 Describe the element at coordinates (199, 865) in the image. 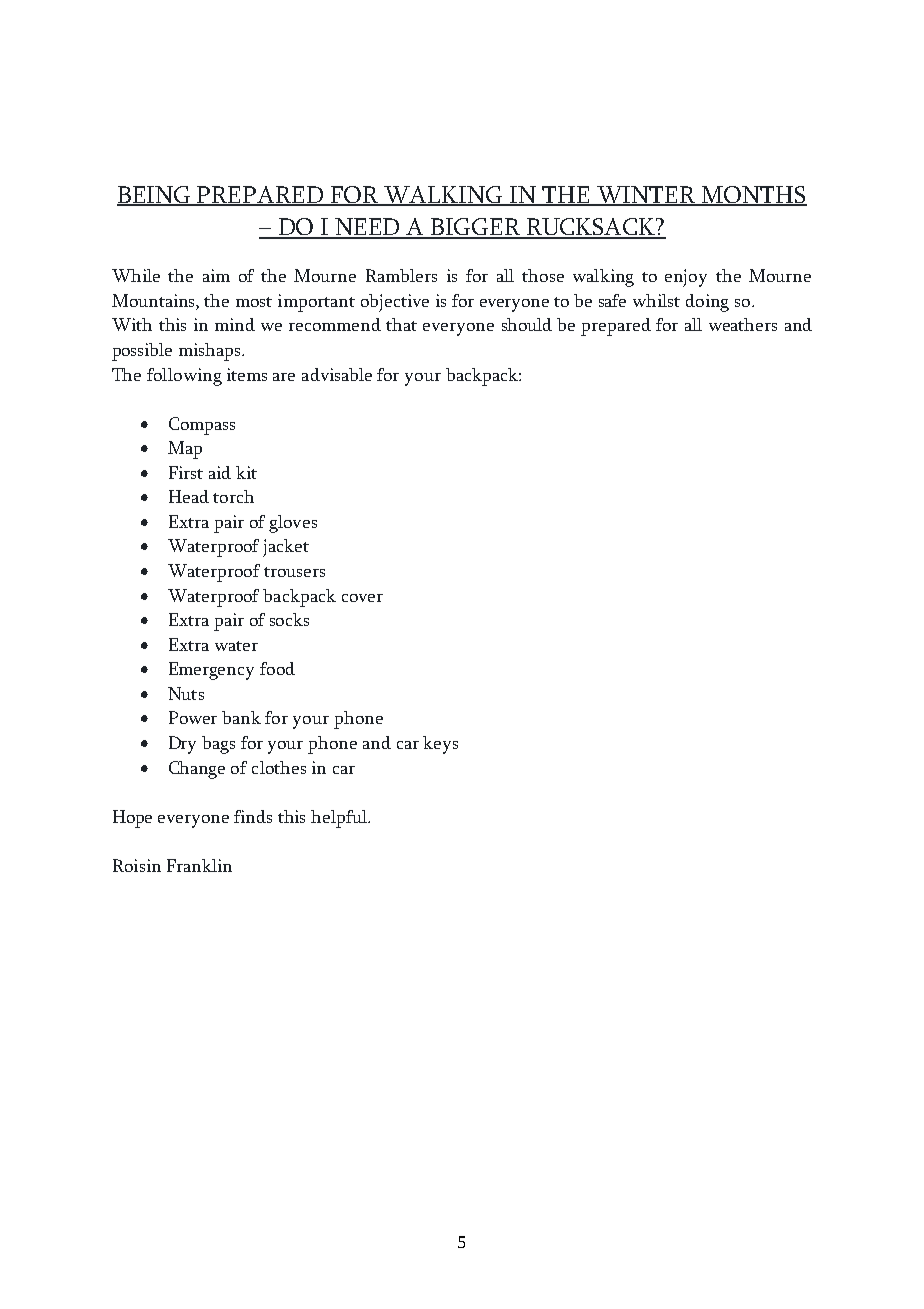

I see `Franklin` at that location.
